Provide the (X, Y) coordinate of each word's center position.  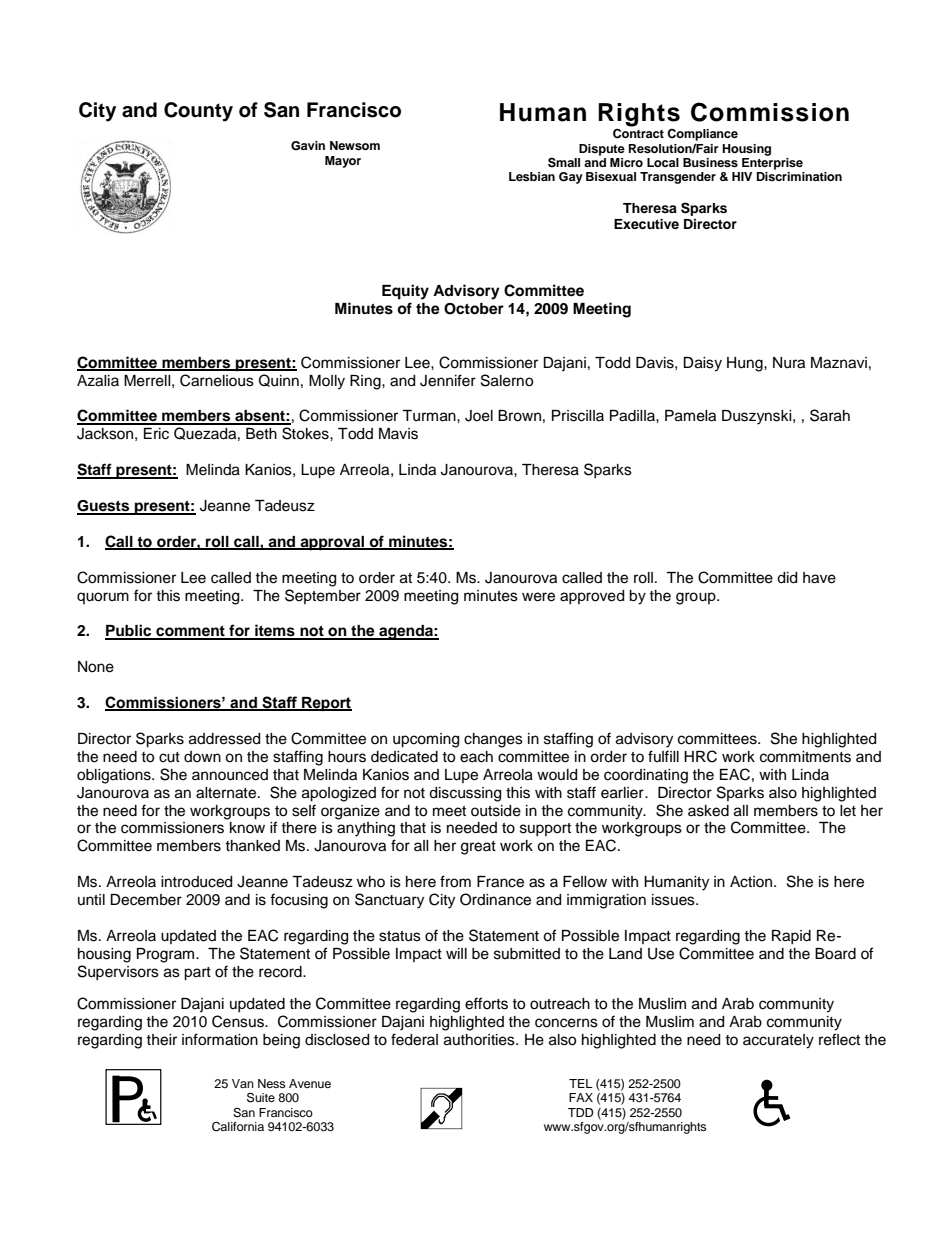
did (787, 578)
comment (190, 632)
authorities (480, 1040)
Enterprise (772, 164)
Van (243, 1083)
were (538, 597)
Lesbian (532, 176)
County (198, 112)
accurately (778, 1041)
